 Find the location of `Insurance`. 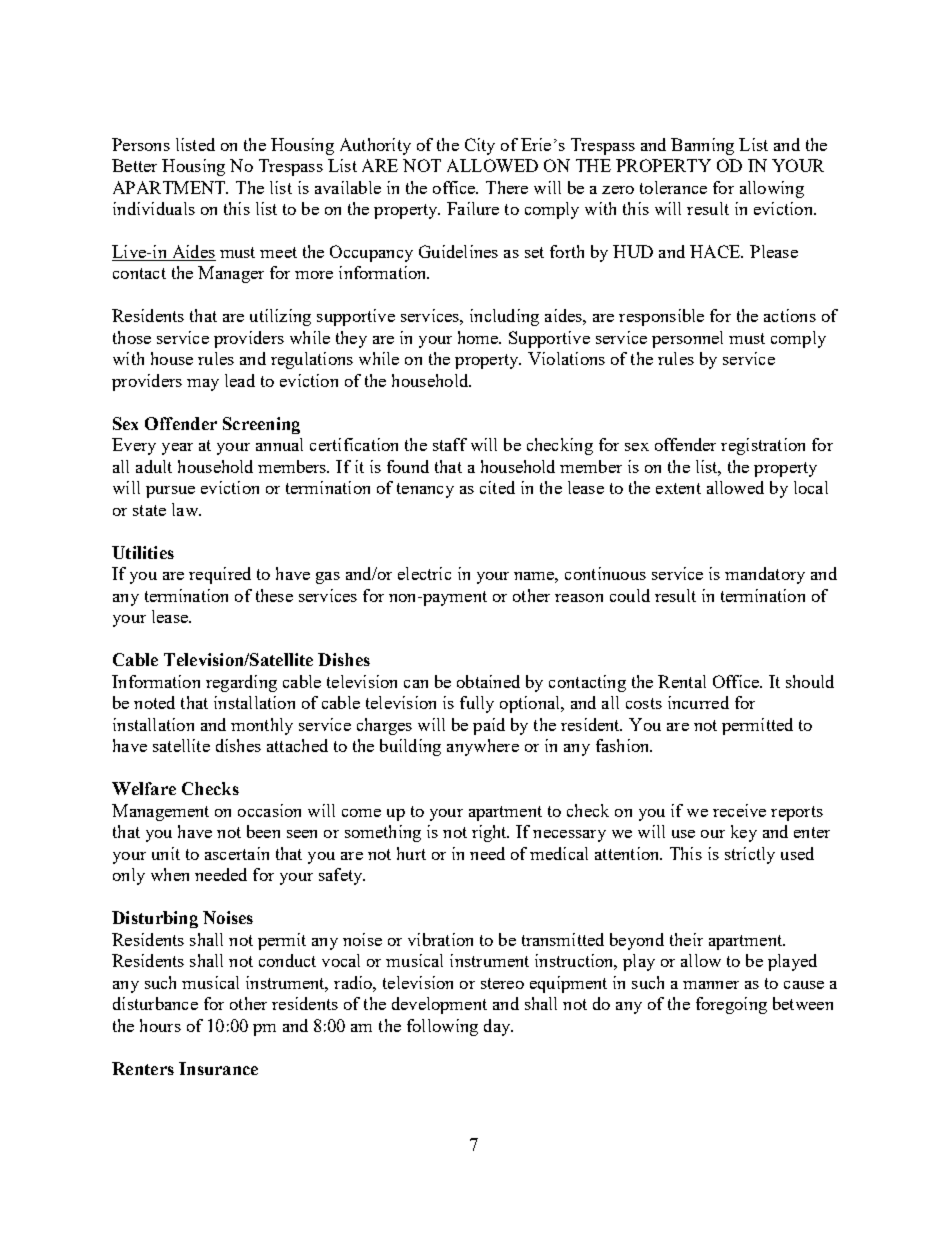

Insurance is located at coordinates (218, 1068).
